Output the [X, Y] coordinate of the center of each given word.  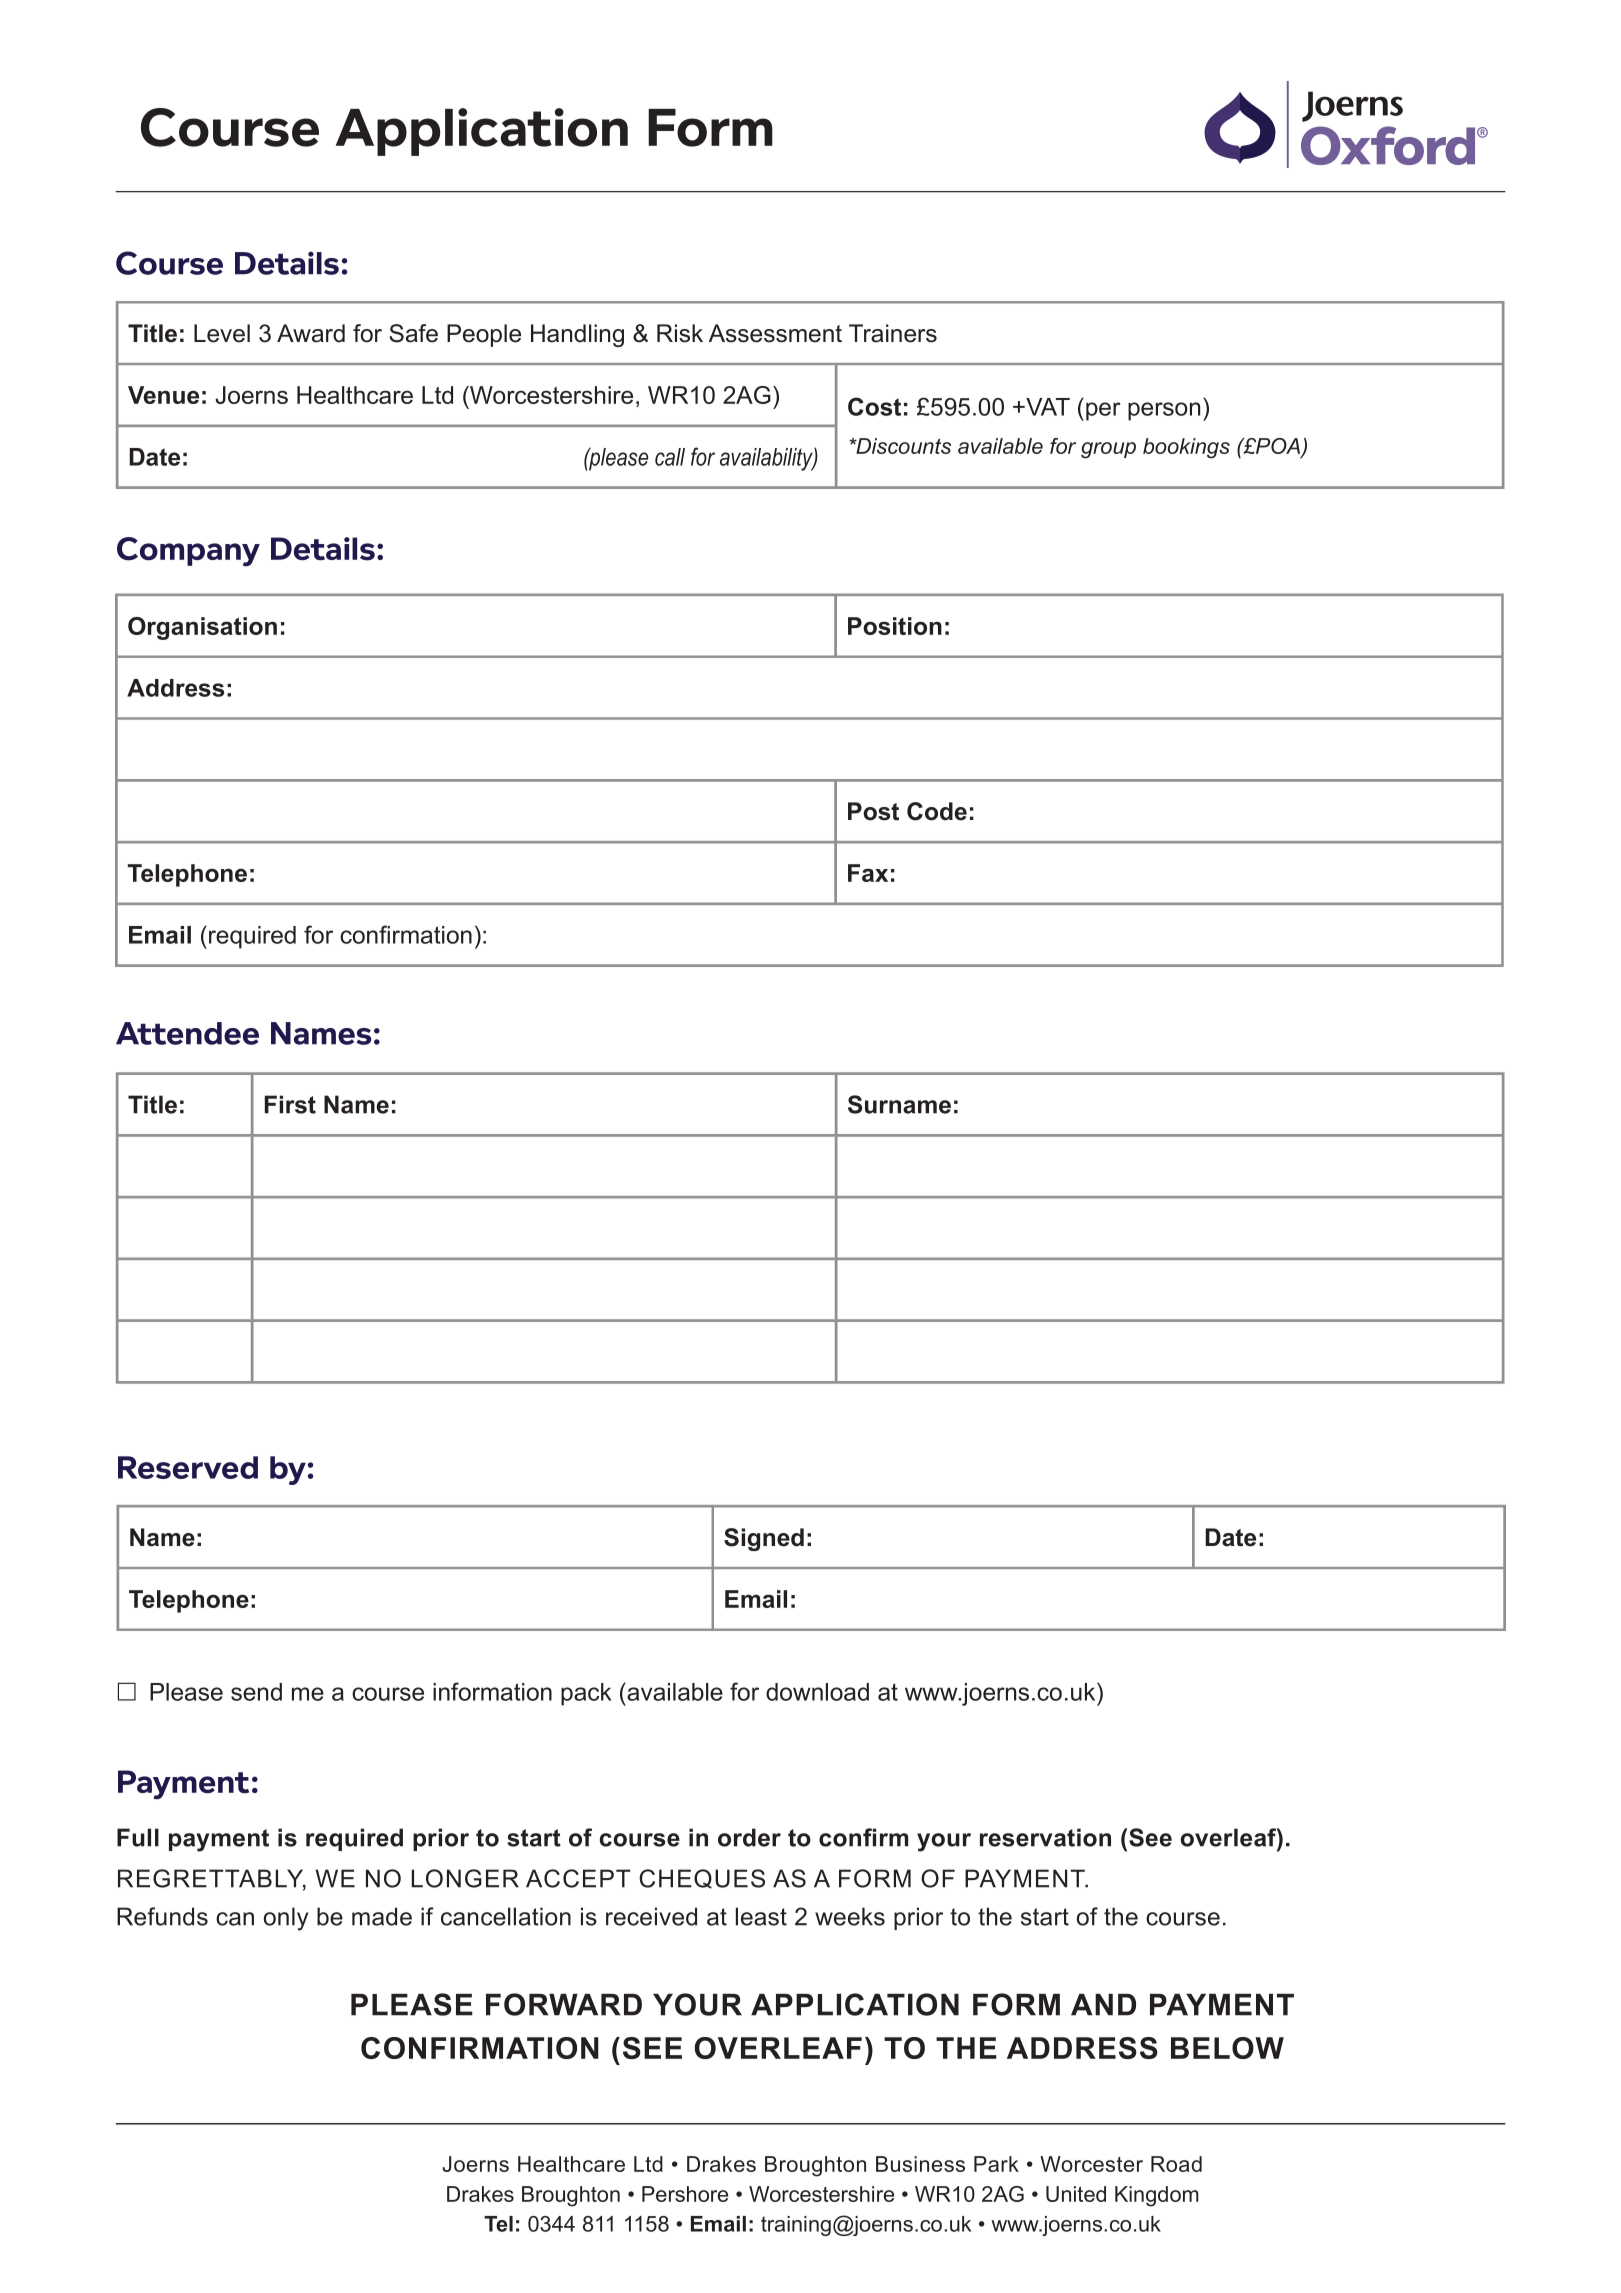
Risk [680, 333]
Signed [764, 1539]
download [817, 1692]
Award [311, 333]
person [1164, 411]
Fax [868, 873]
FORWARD [564, 2004]
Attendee [187, 1033]
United [1076, 2194]
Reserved [188, 1467]
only [286, 1919]
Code [937, 811]
